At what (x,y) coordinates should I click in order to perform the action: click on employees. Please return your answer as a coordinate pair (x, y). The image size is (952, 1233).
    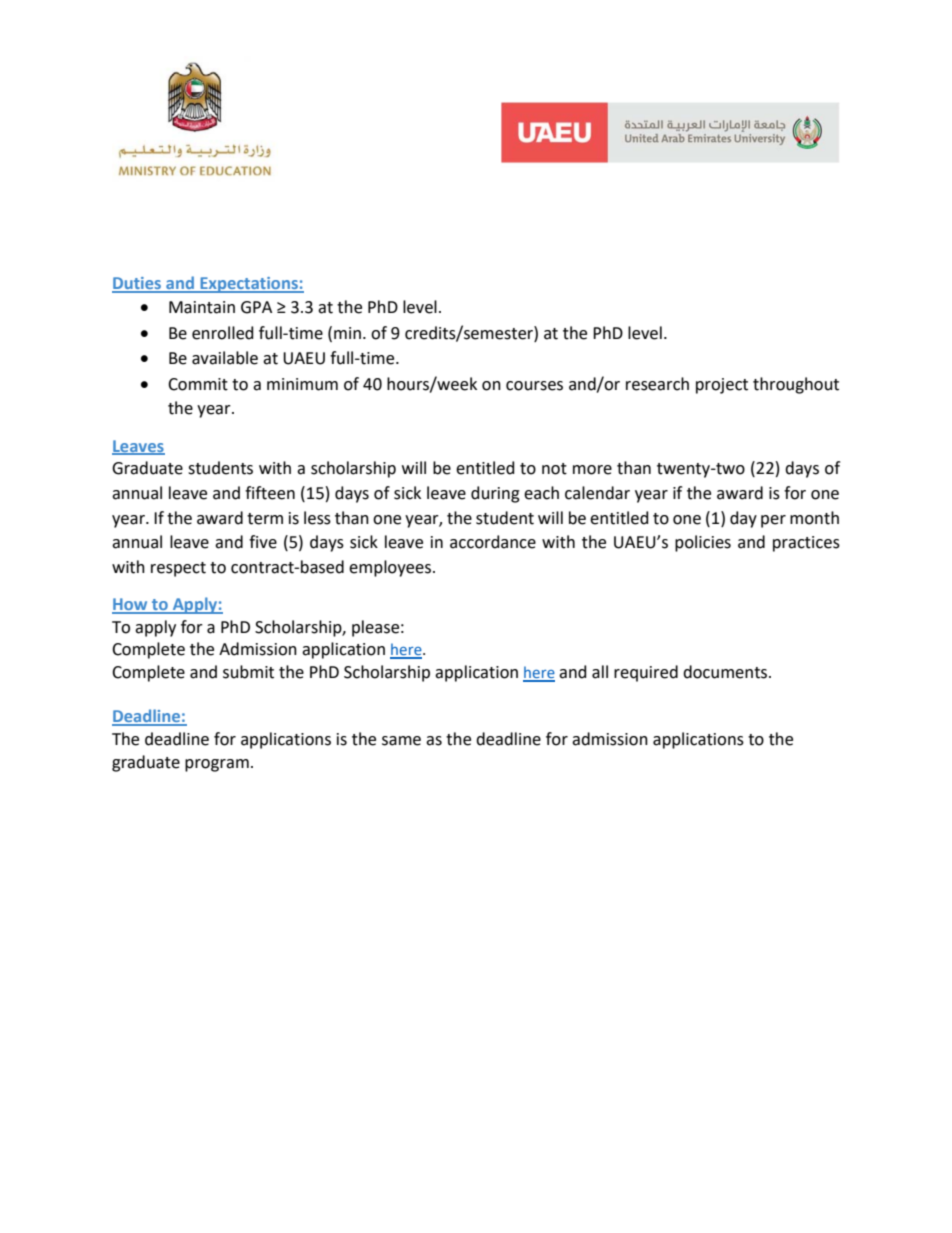
    Looking at the image, I should click on (390, 568).
